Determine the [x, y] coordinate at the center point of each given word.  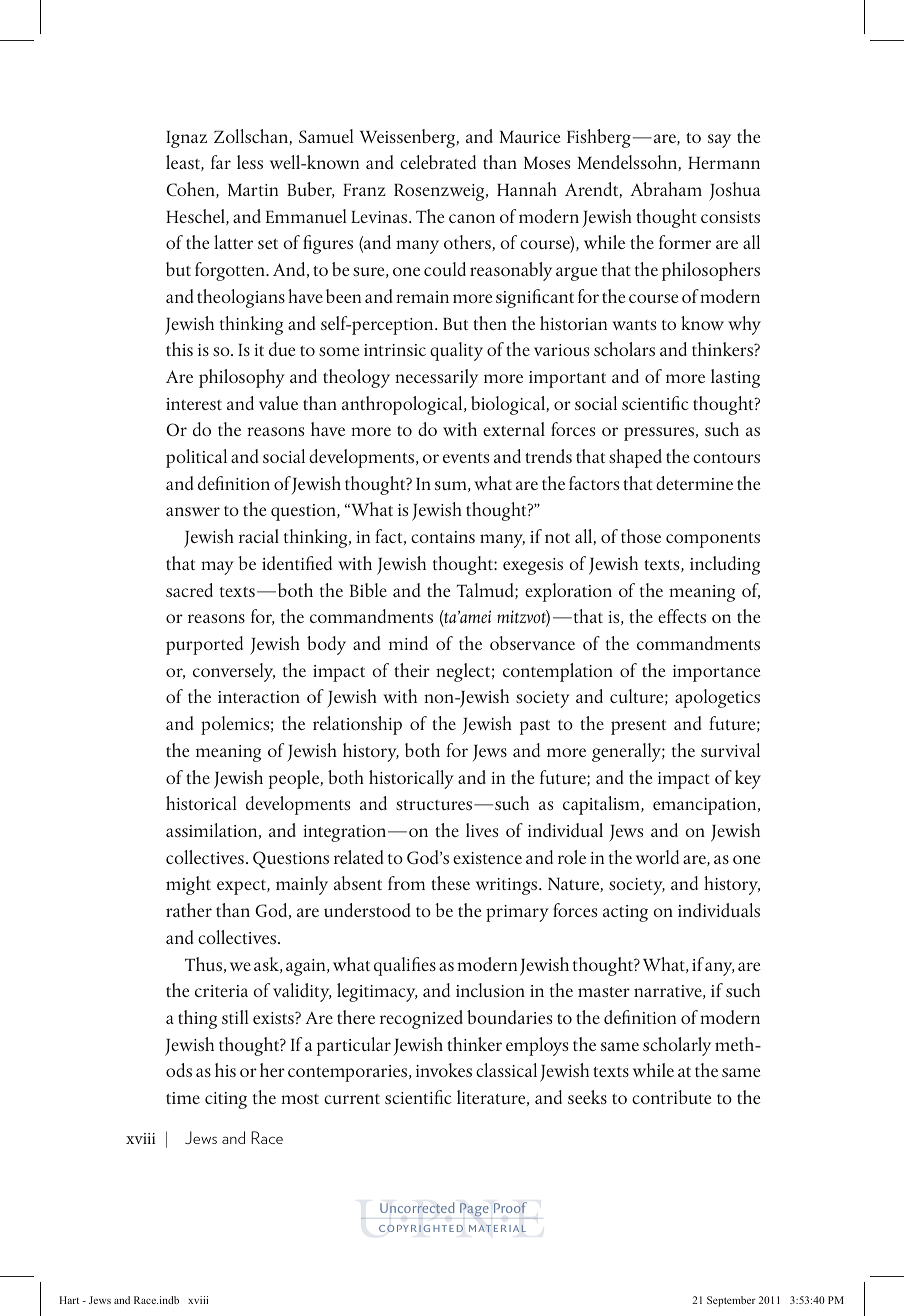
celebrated [438, 162]
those [641, 536]
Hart [69, 1300]
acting [625, 913]
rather [189, 910]
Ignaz [186, 139]
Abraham [666, 189]
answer [193, 511]
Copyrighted [421, 1228]
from [406, 883]
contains [443, 537]
